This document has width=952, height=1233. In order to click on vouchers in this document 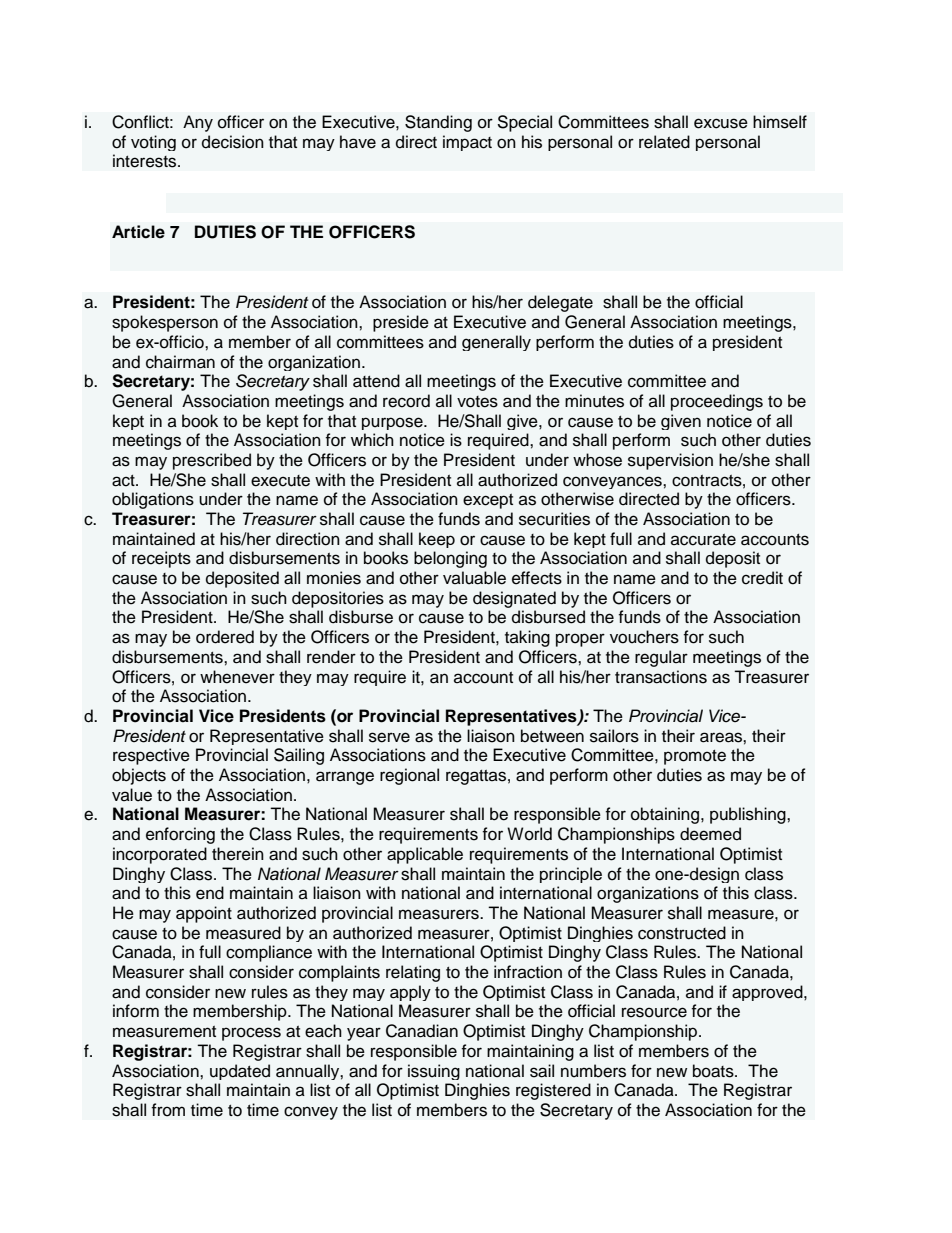, I will do `click(644, 637)`.
